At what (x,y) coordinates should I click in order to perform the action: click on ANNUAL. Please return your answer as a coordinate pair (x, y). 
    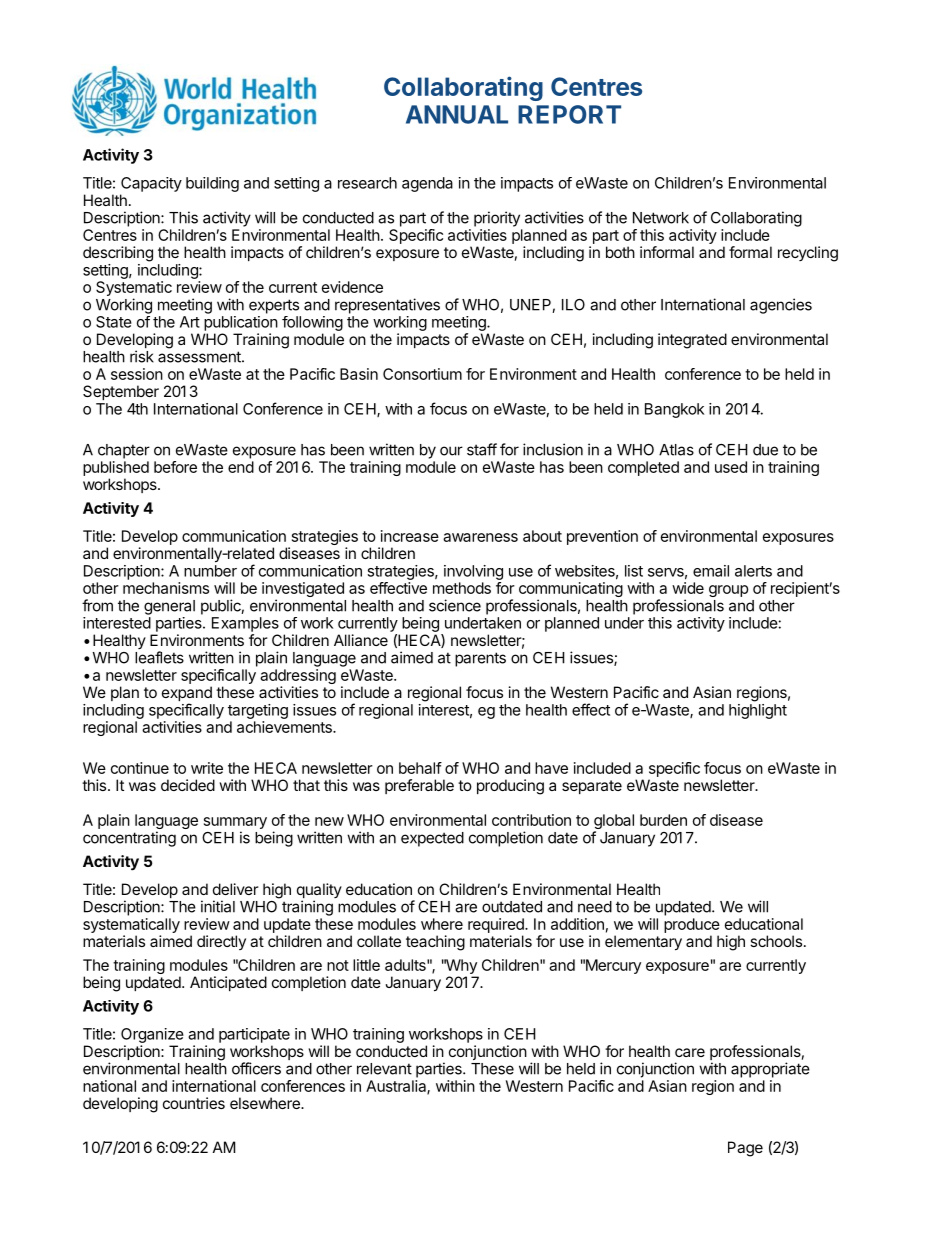
    Looking at the image, I should click on (457, 114).
